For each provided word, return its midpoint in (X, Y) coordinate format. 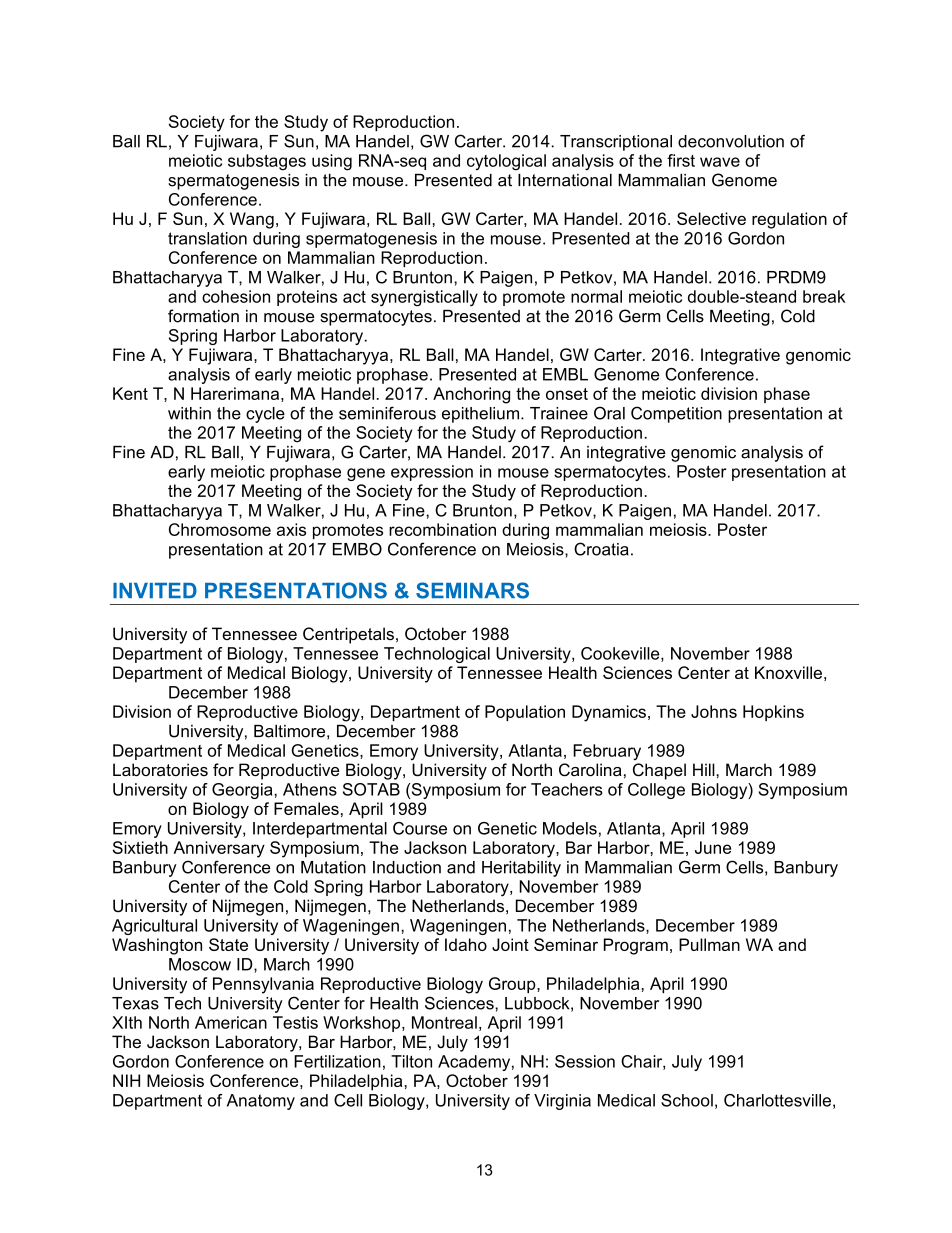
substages (267, 162)
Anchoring (471, 395)
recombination (442, 529)
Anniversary (219, 849)
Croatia (601, 549)
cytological (506, 162)
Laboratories (160, 769)
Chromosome (220, 529)
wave (720, 162)
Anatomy (261, 1102)
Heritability (521, 869)
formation (203, 316)
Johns (714, 711)
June (713, 847)
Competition (676, 414)
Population (525, 713)
